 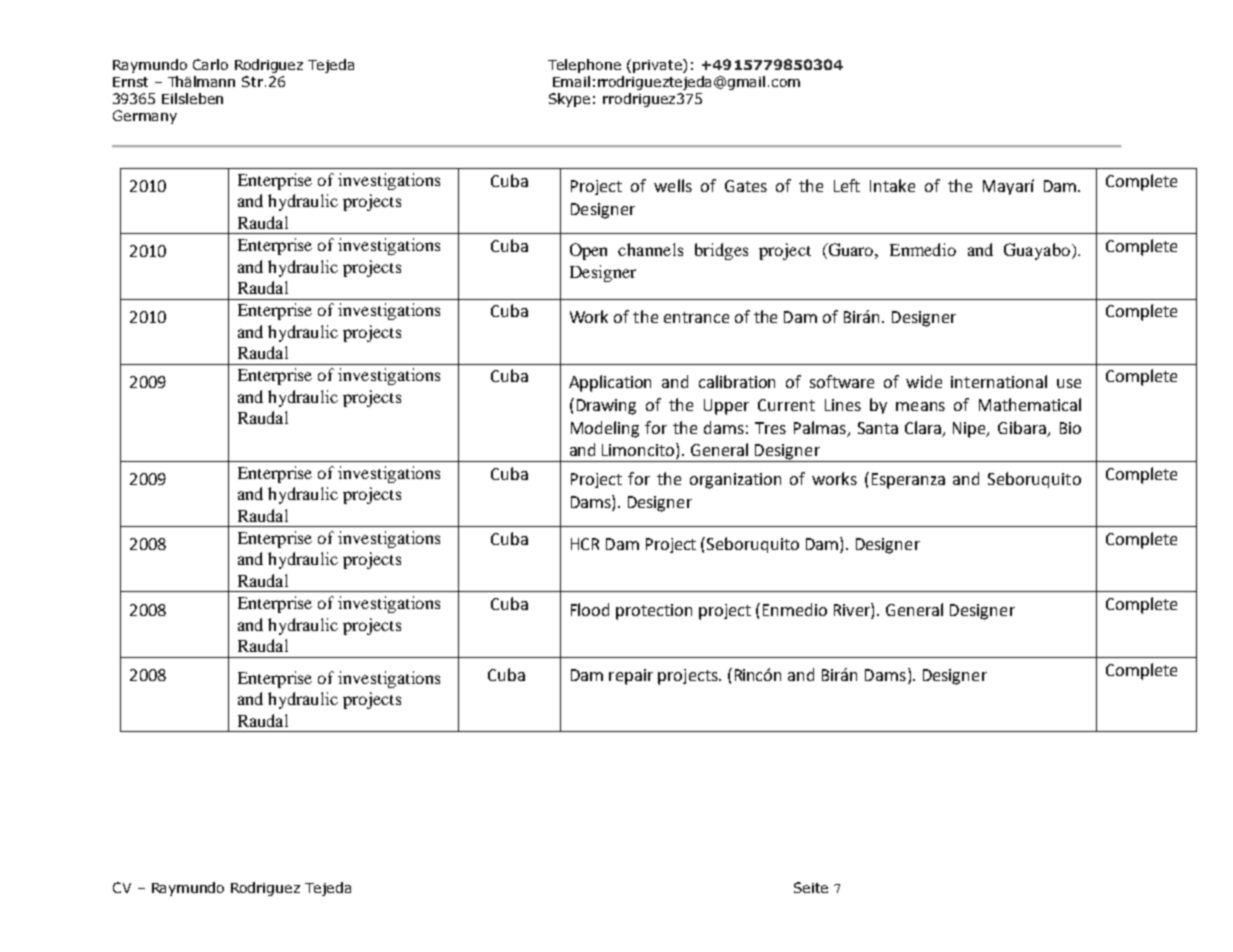 What do you see at coordinates (584, 66) in the screenshot?
I see `Telephone` at bounding box center [584, 66].
